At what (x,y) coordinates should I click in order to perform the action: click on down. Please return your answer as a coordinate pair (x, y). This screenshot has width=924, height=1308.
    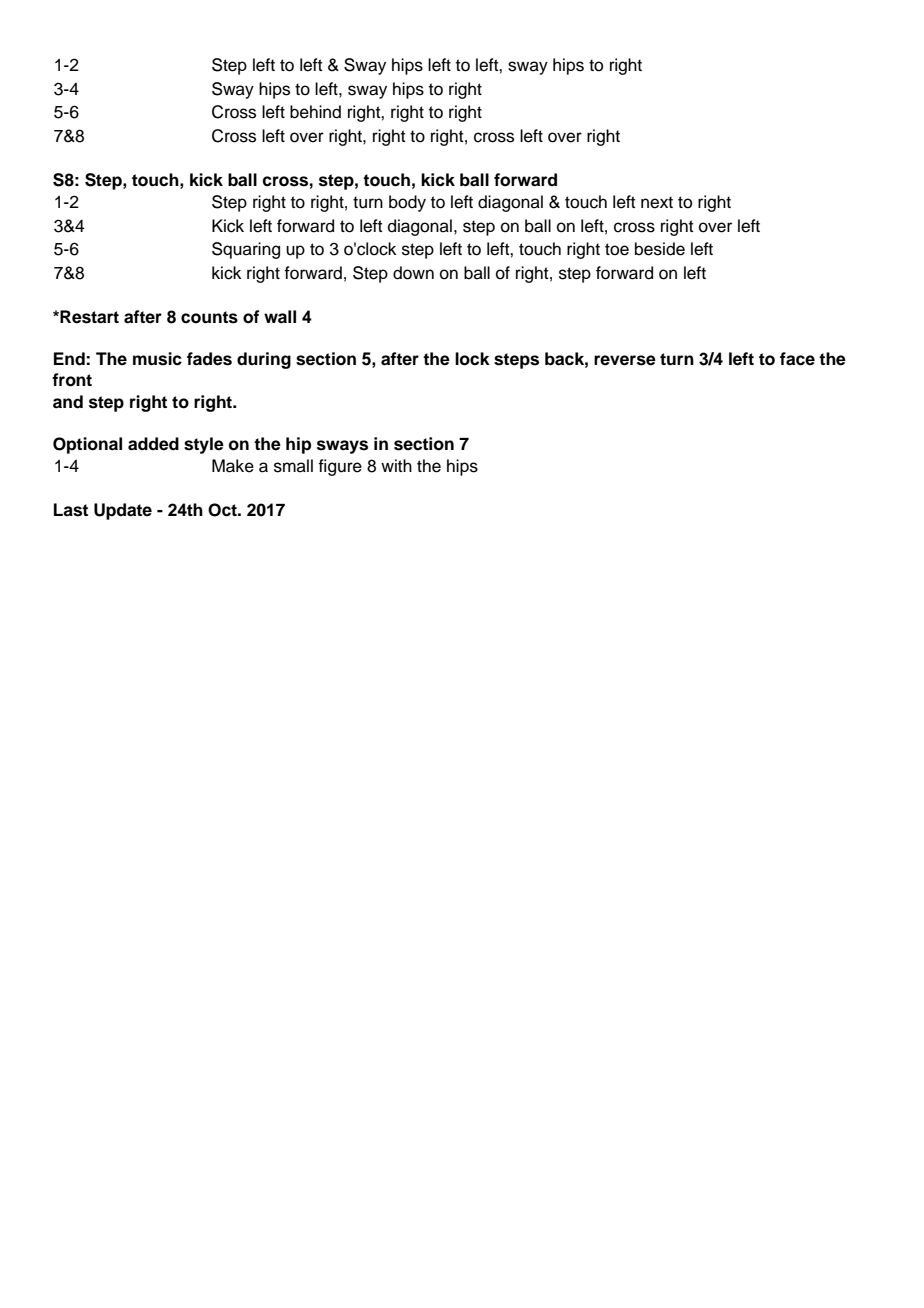
    Looking at the image, I should click on (413, 273).
